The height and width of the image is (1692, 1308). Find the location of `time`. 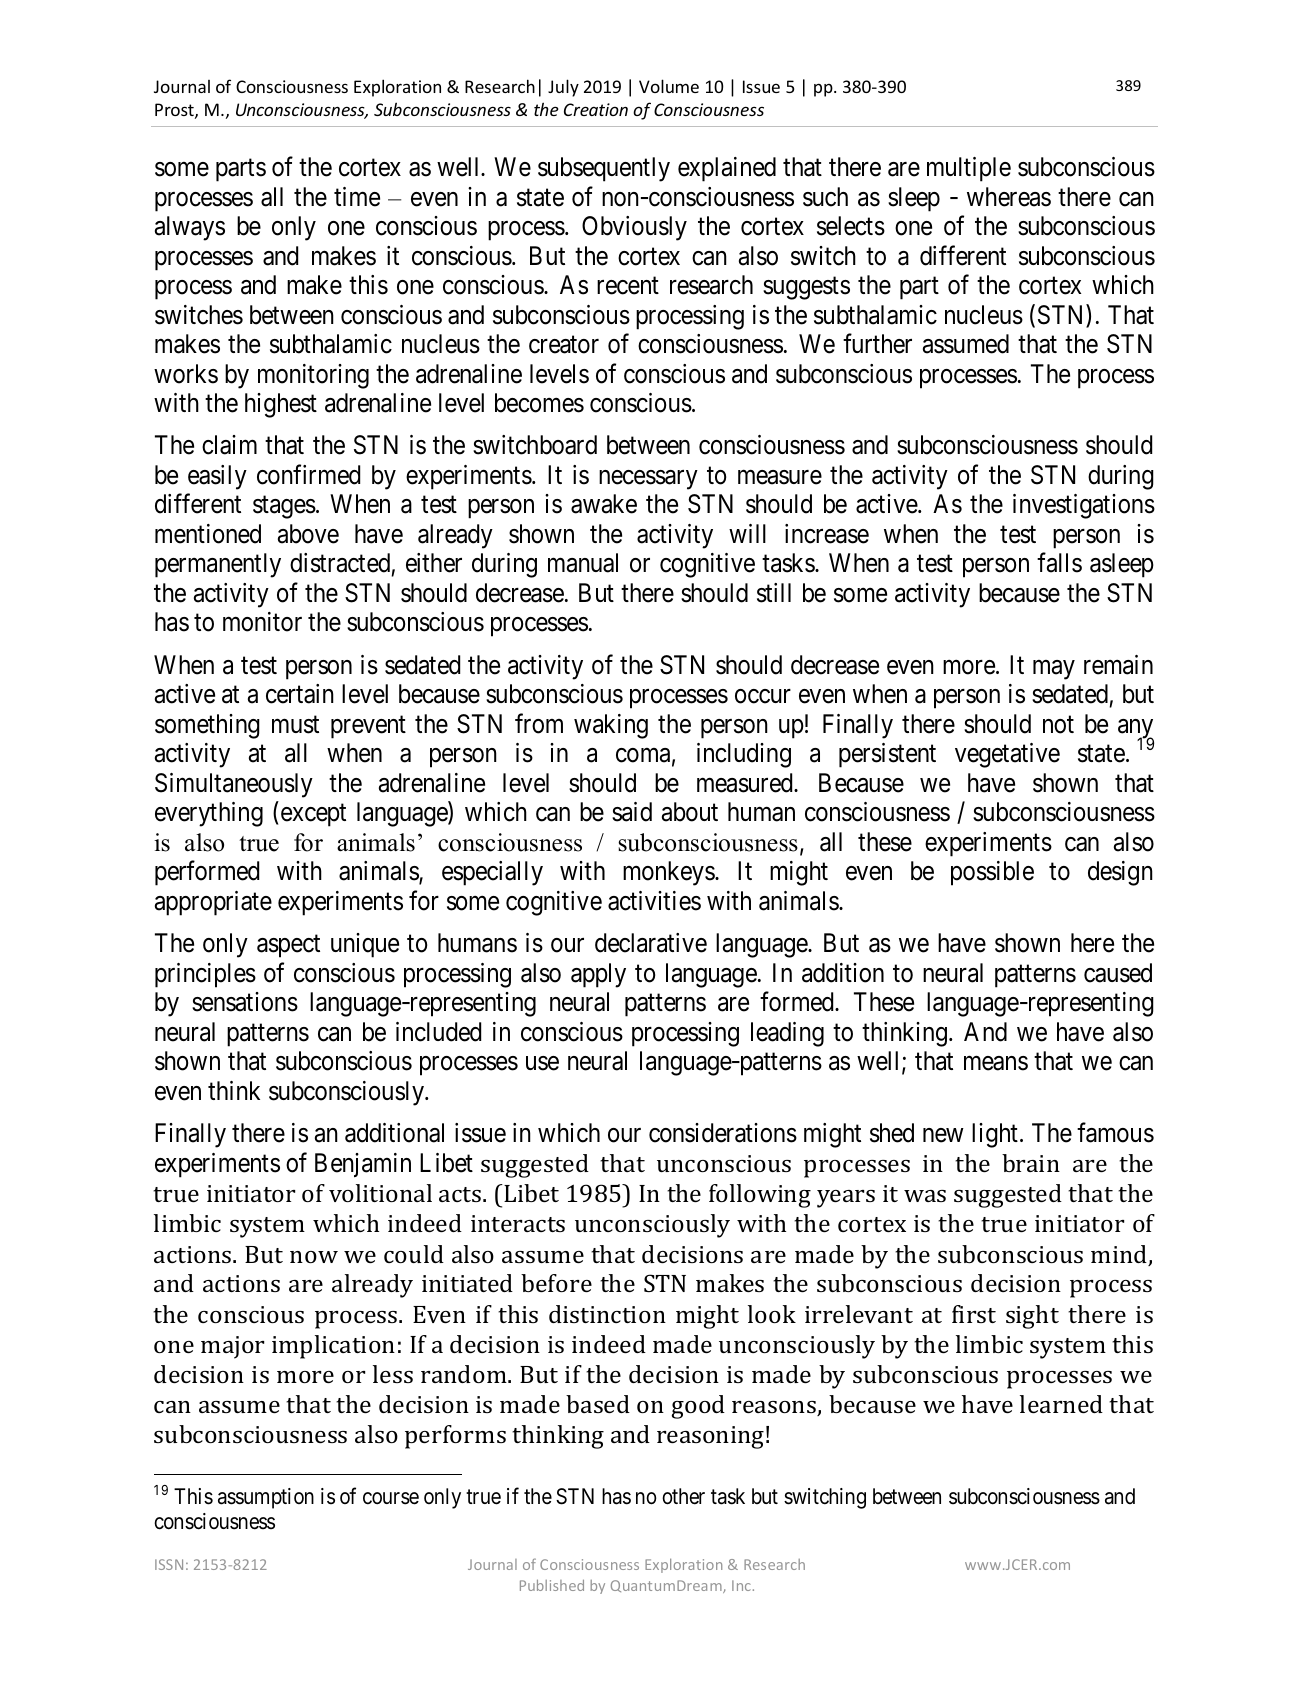

time is located at coordinates (357, 197).
